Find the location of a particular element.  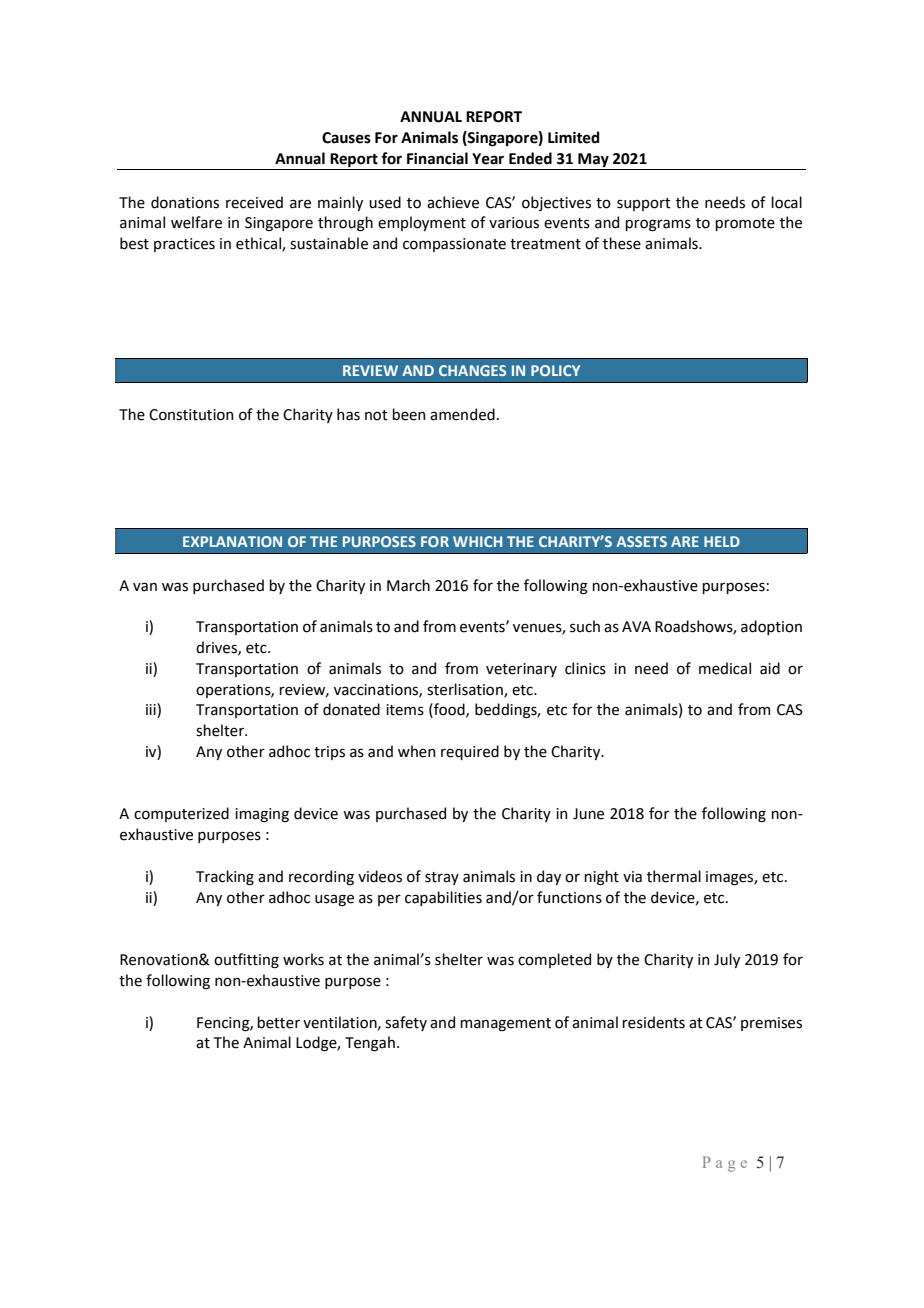

POLICY is located at coordinates (555, 370).
